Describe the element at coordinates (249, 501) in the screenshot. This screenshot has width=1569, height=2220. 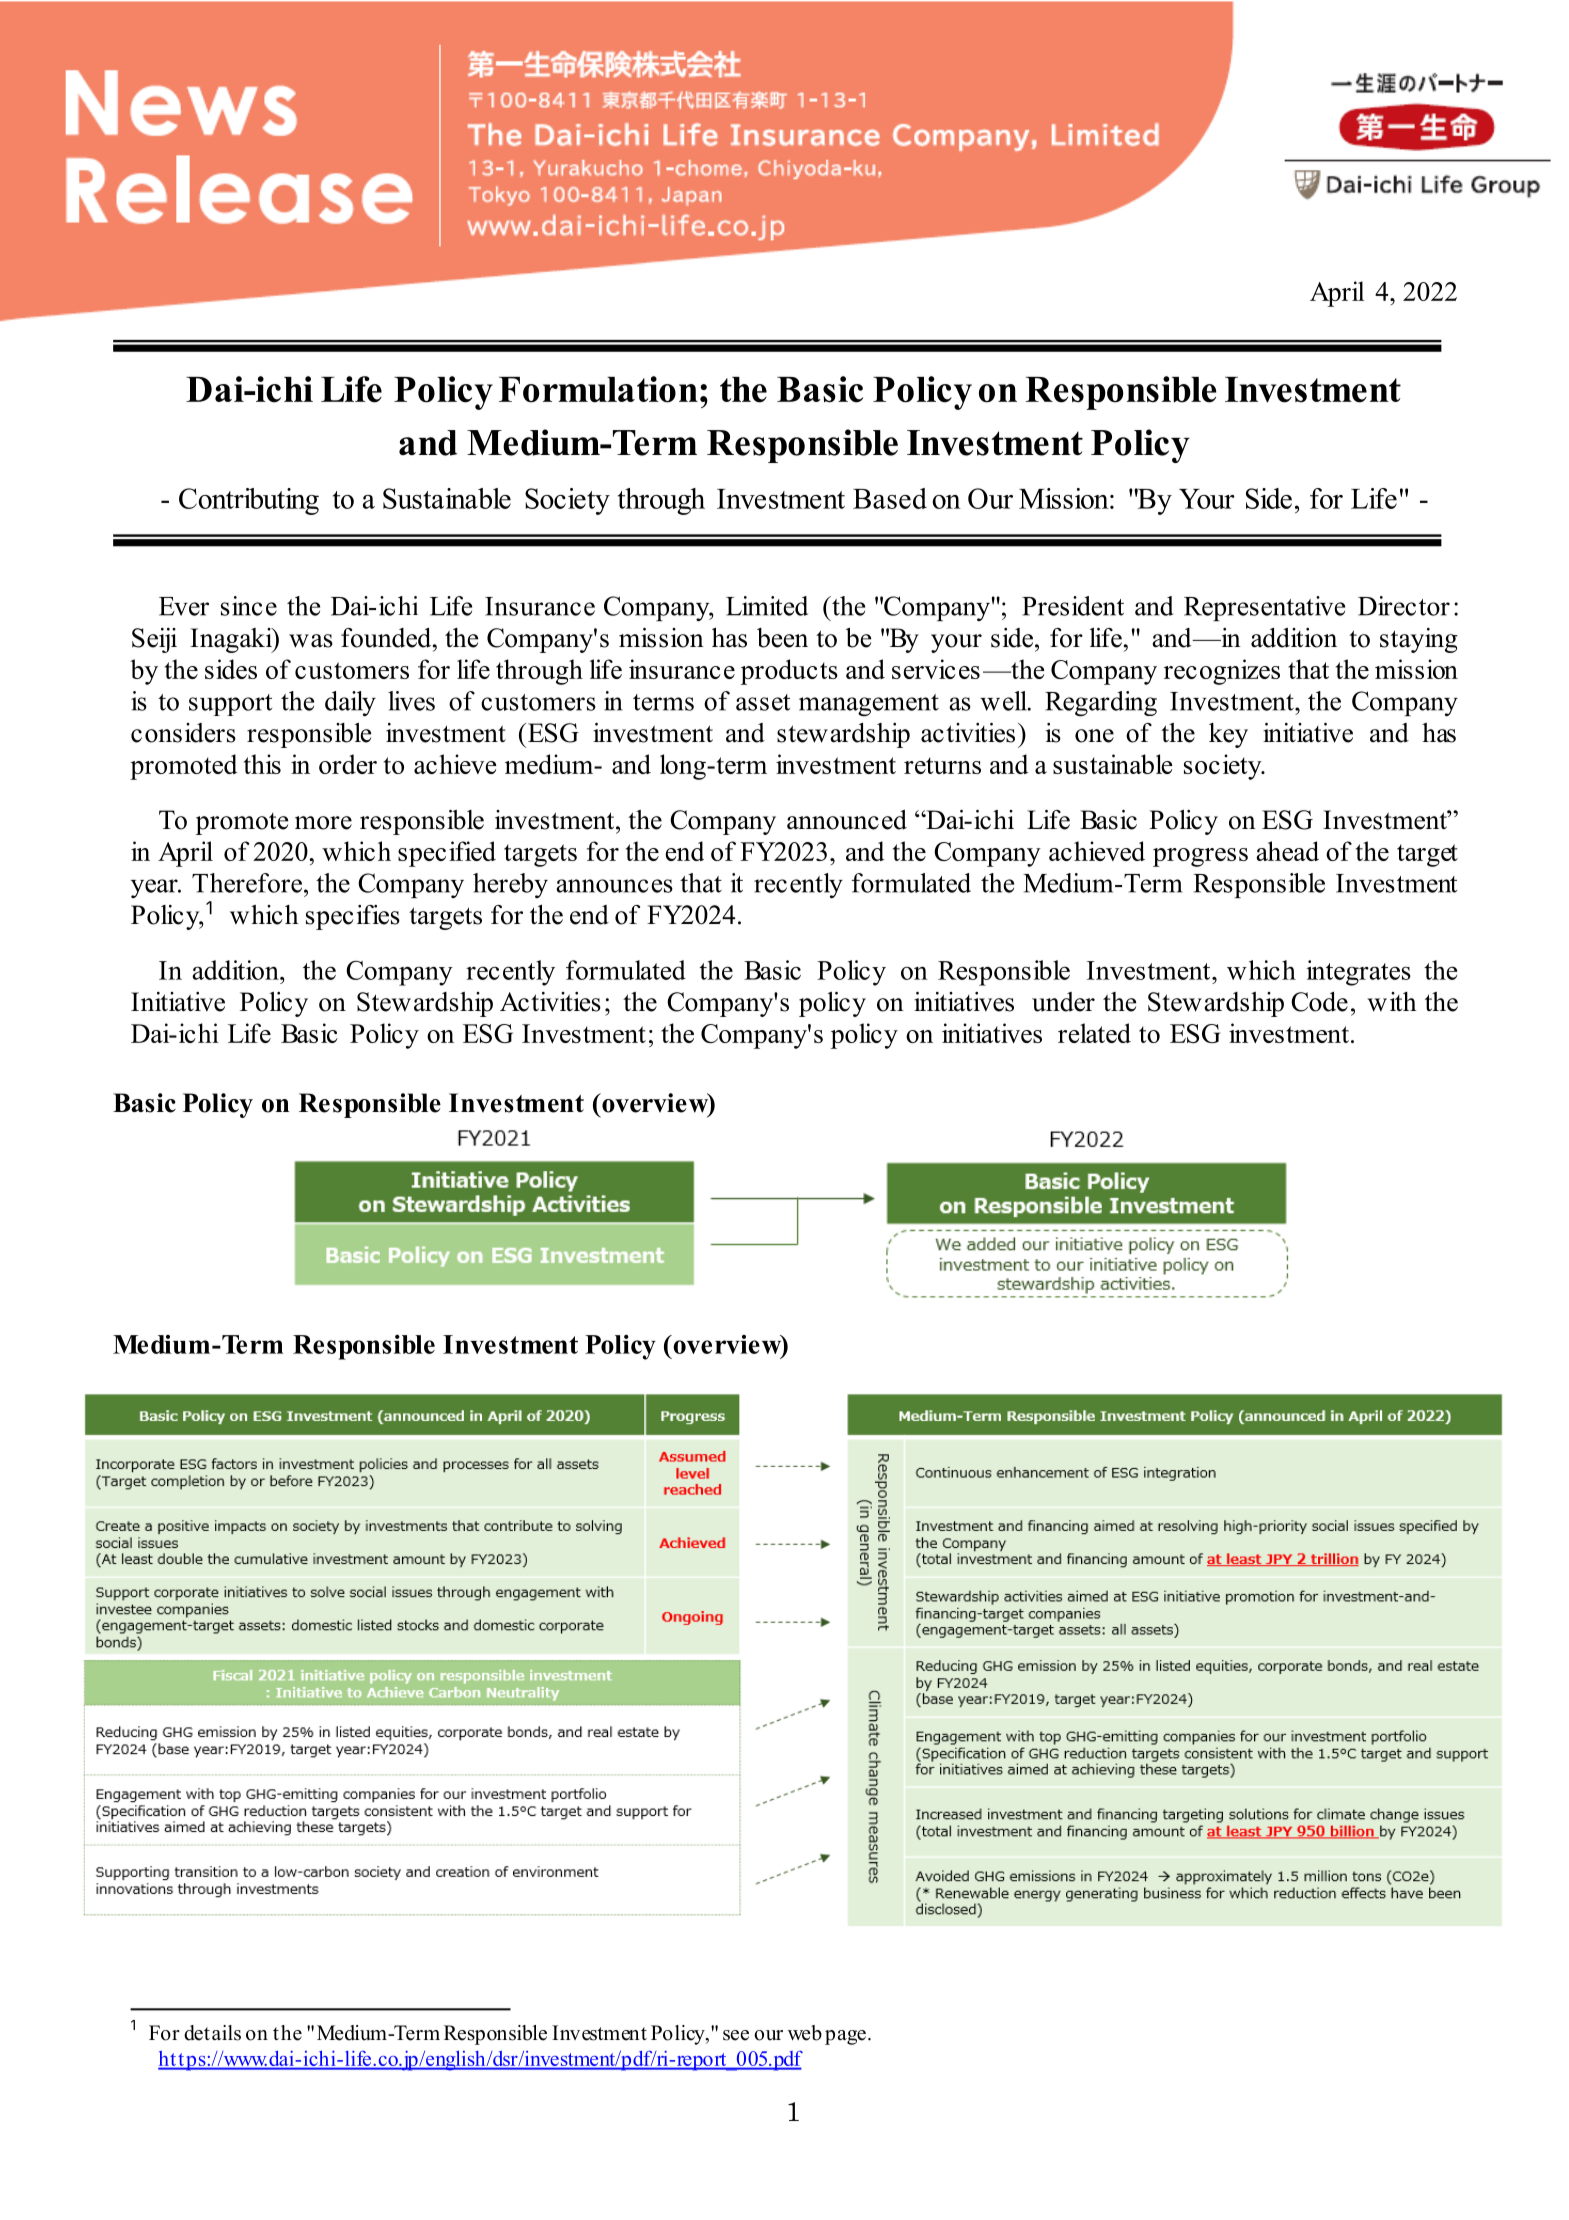
I see `Contributing` at that location.
